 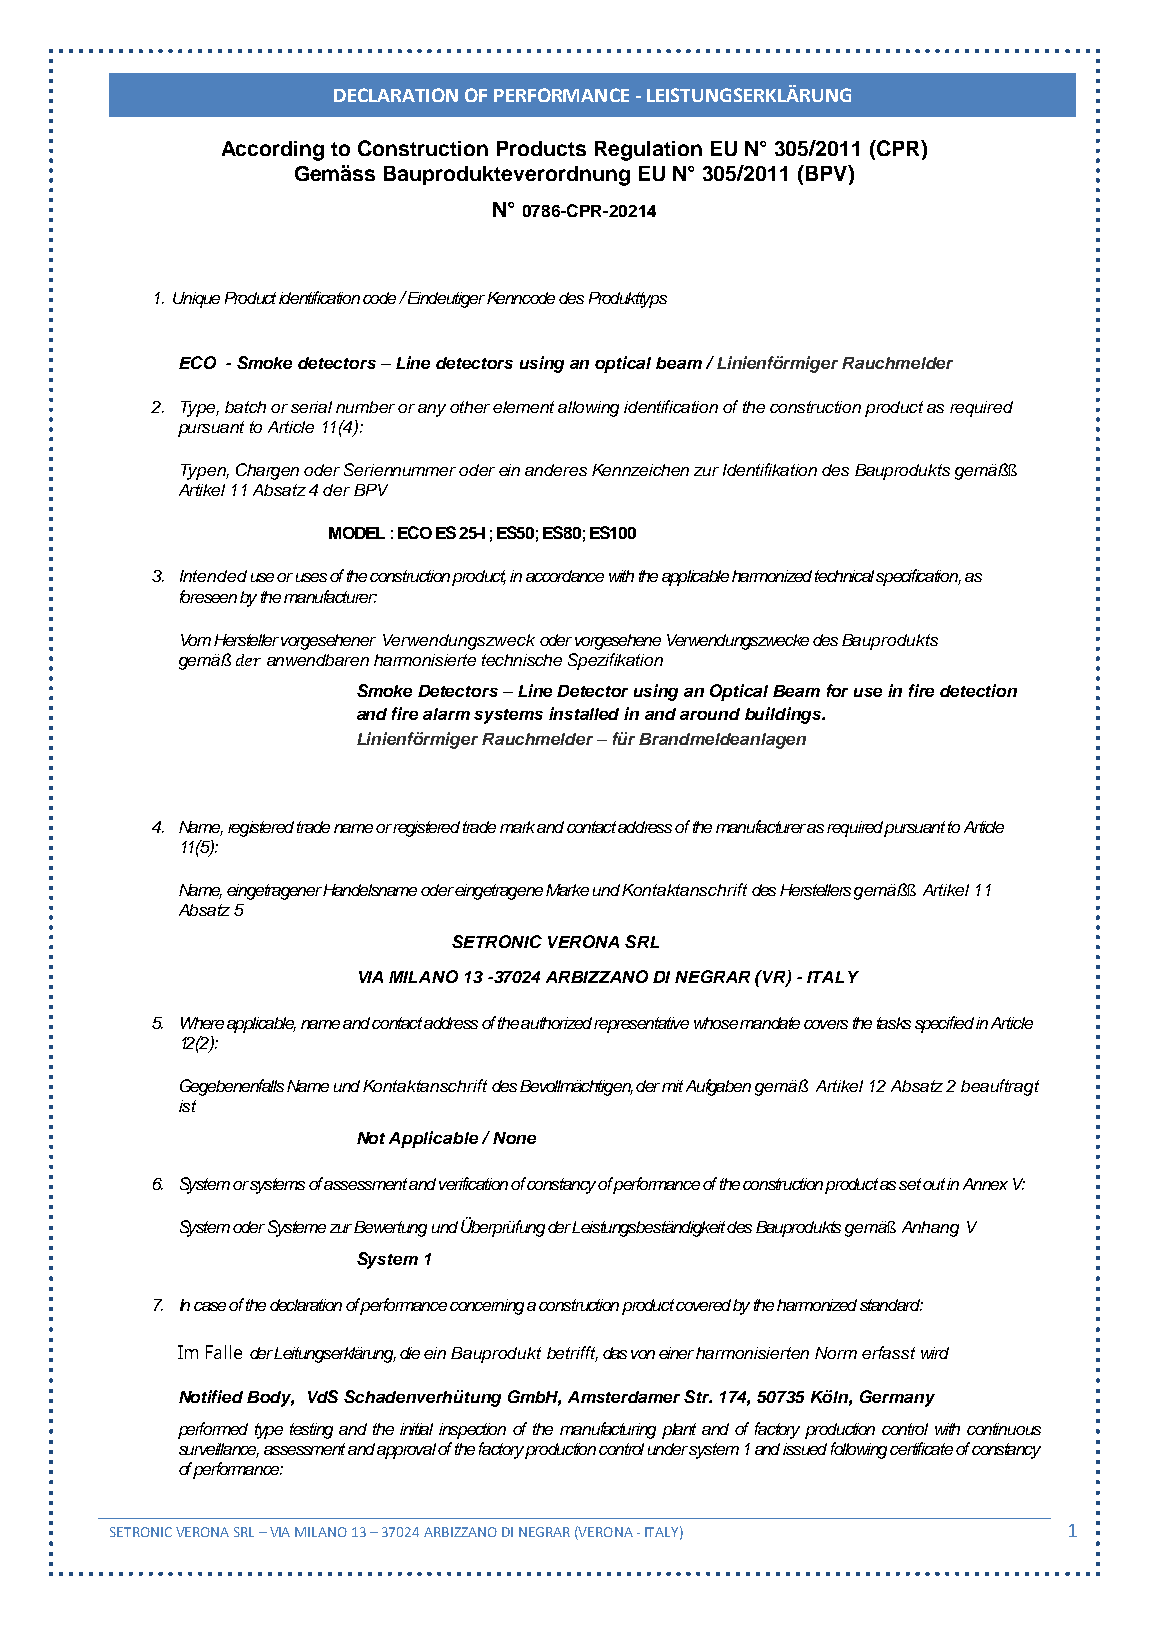 I want to click on According, so click(x=273, y=151).
